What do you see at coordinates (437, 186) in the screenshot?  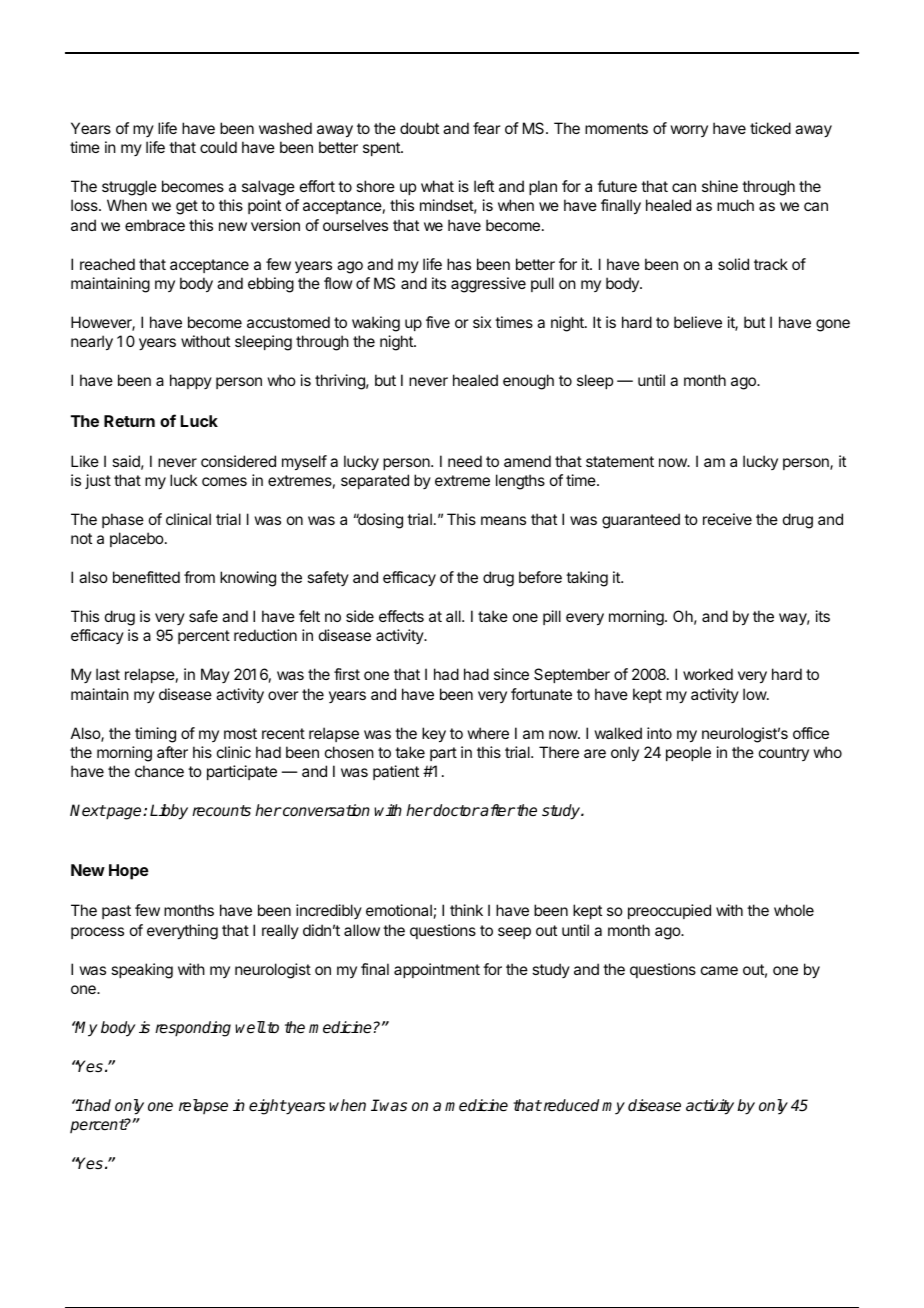 I see `what` at bounding box center [437, 186].
